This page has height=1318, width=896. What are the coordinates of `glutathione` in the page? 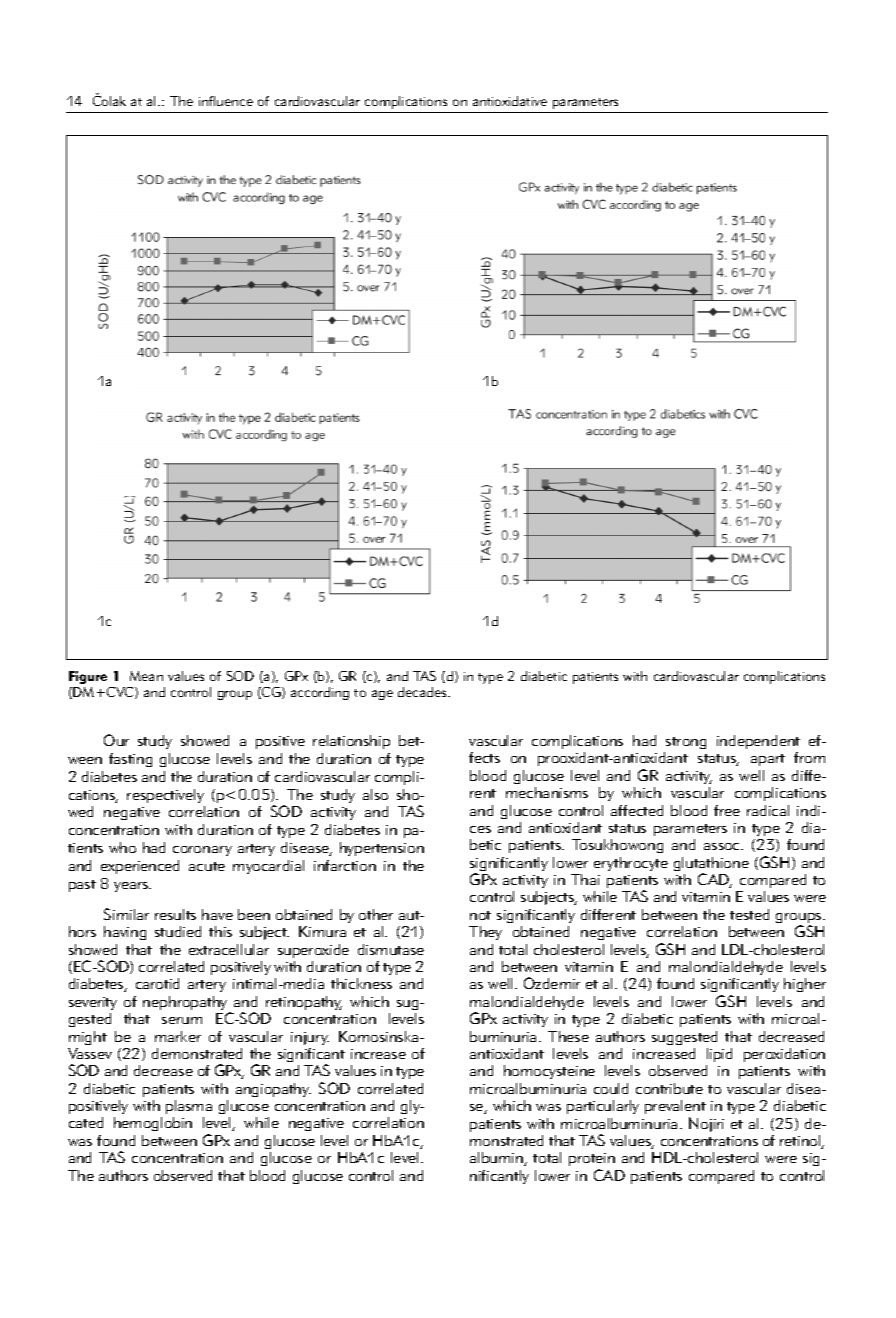 It's located at (711, 865).
